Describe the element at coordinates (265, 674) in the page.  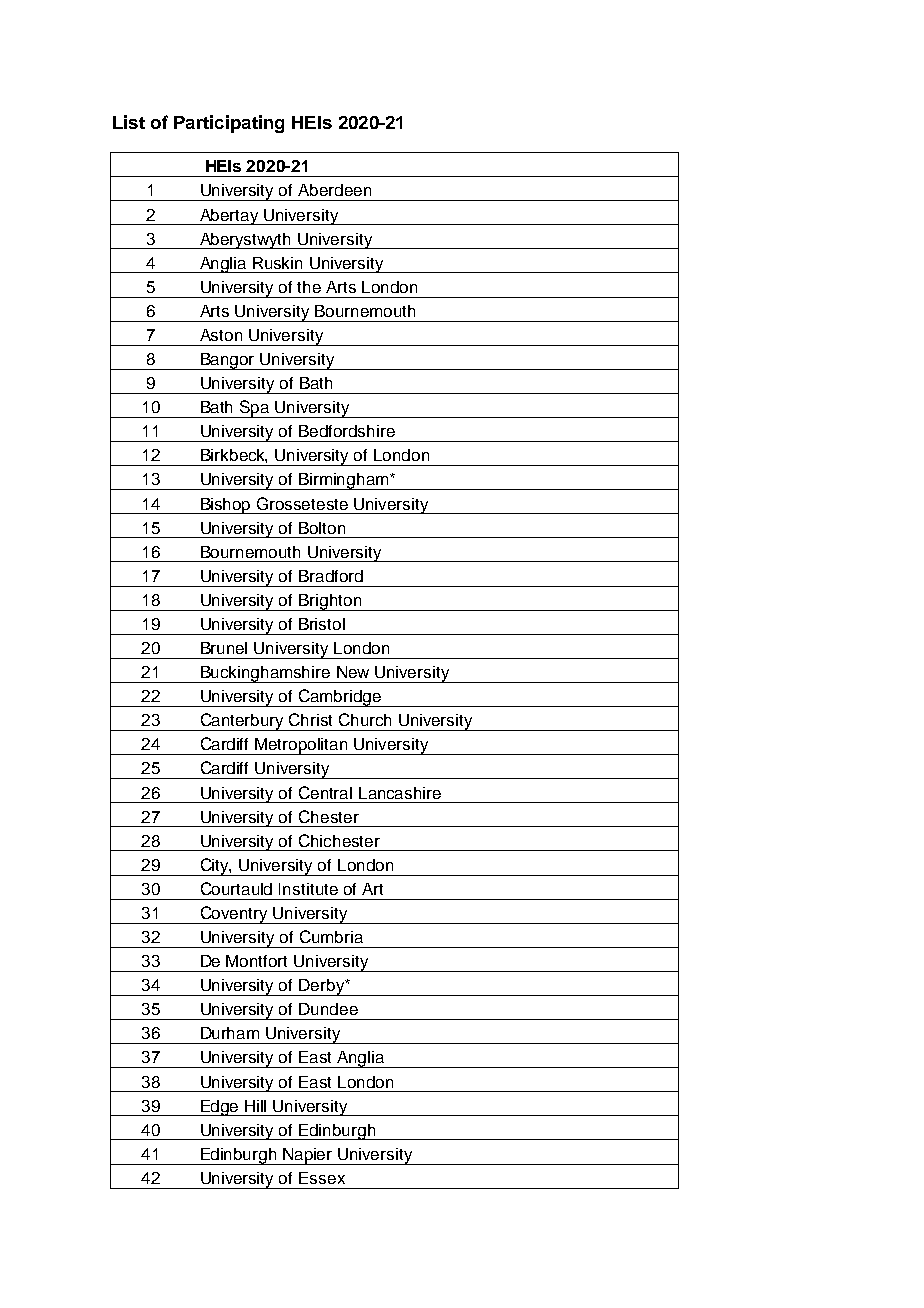
I see `Buckinghamshire` at that location.
